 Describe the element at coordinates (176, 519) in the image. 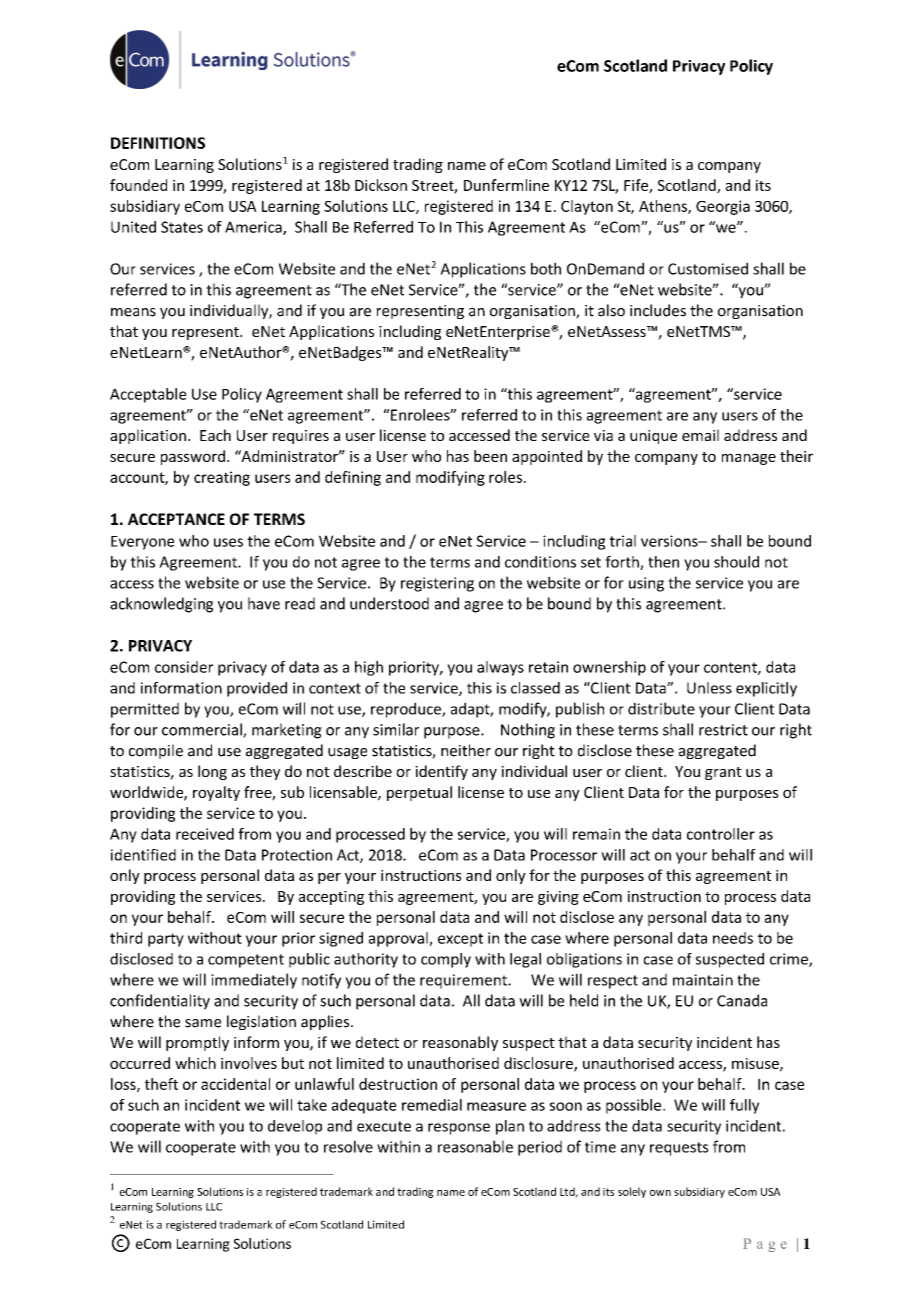

I see `ACCEPTANCE` at that location.
